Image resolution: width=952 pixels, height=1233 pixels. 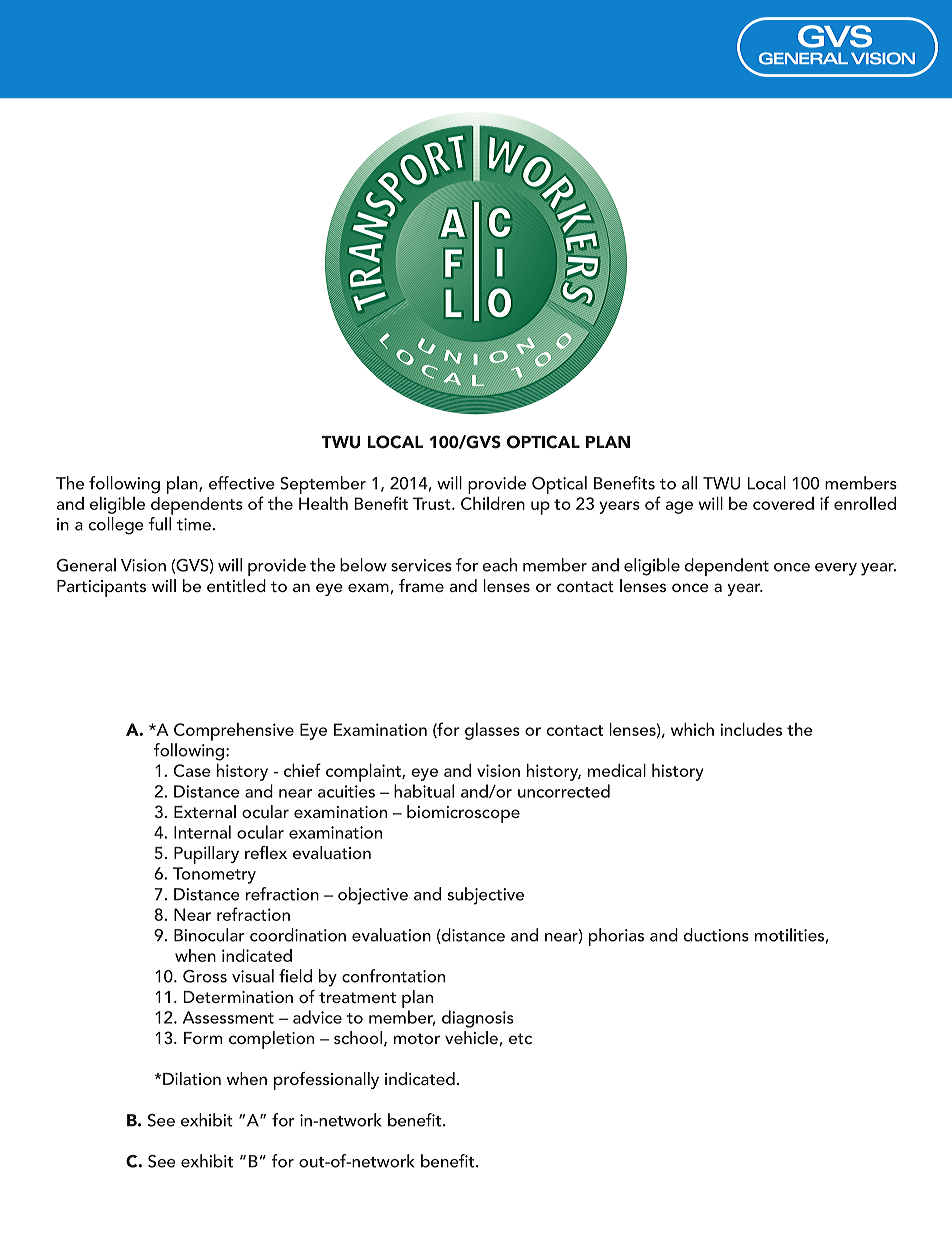 I want to click on etc, so click(x=520, y=1038).
